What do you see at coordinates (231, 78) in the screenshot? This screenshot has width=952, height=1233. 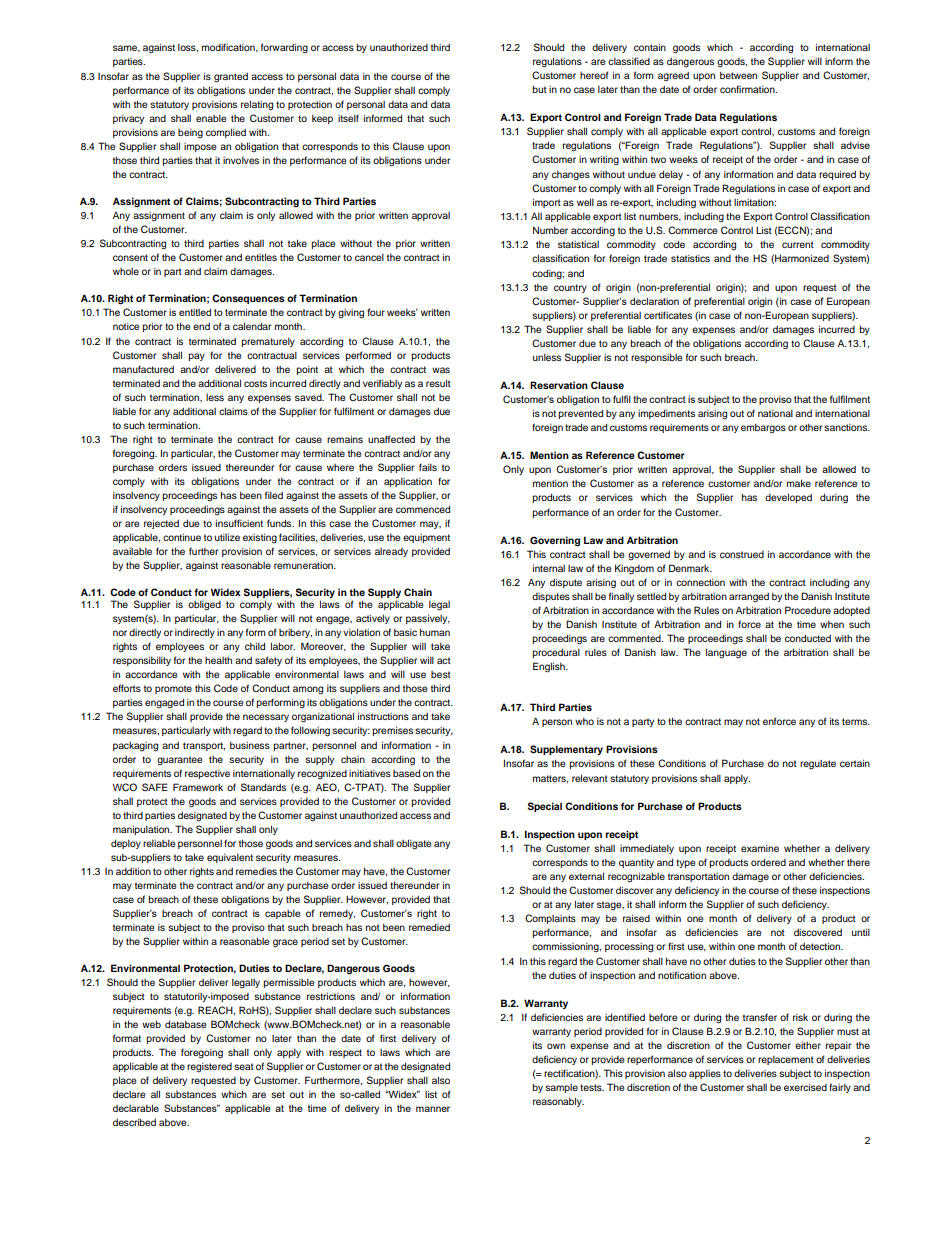 I see `granted` at bounding box center [231, 78].
